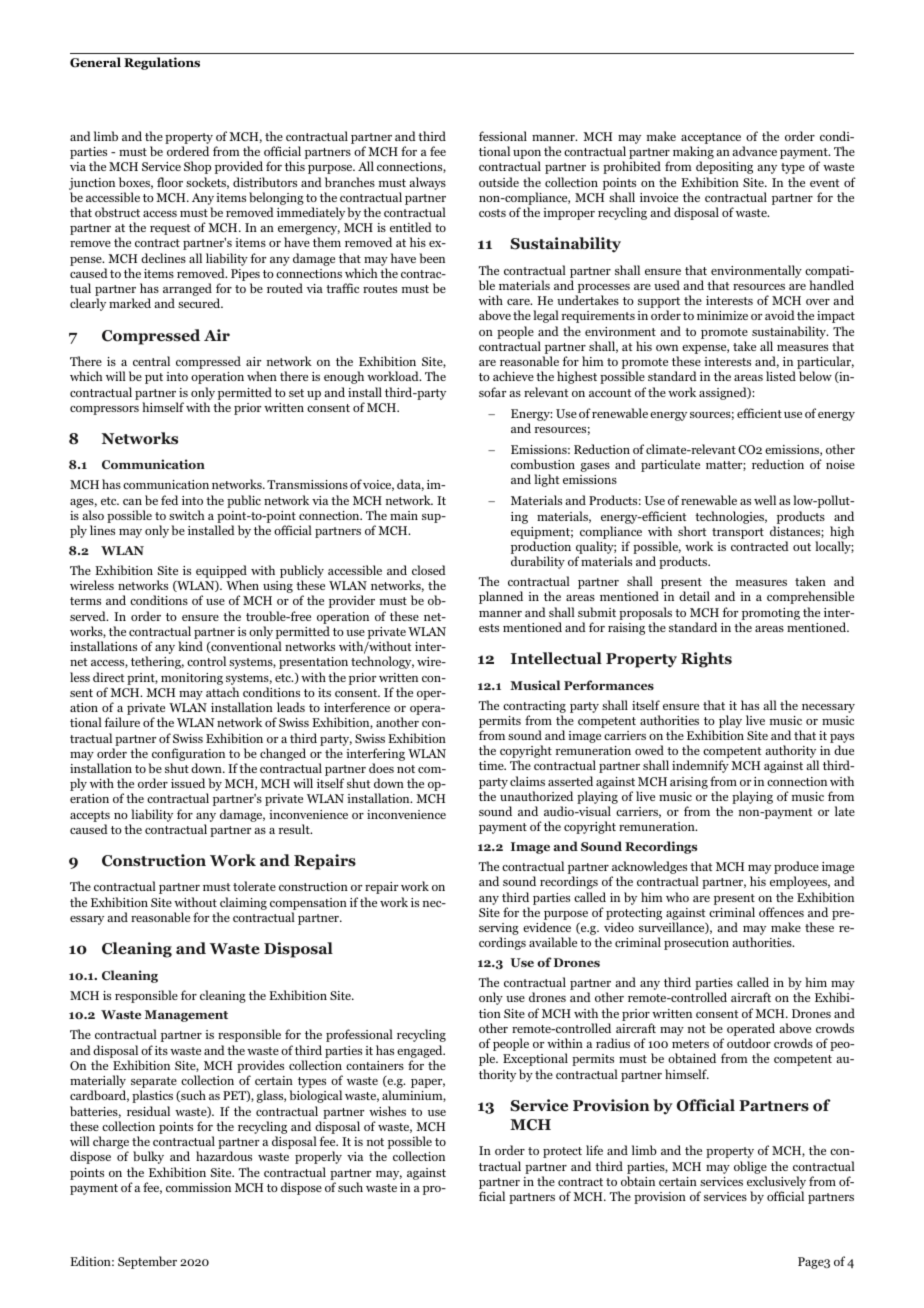 This screenshot has width=924, height=1308. What do you see at coordinates (404, 515) in the screenshot?
I see `main` at bounding box center [404, 515].
